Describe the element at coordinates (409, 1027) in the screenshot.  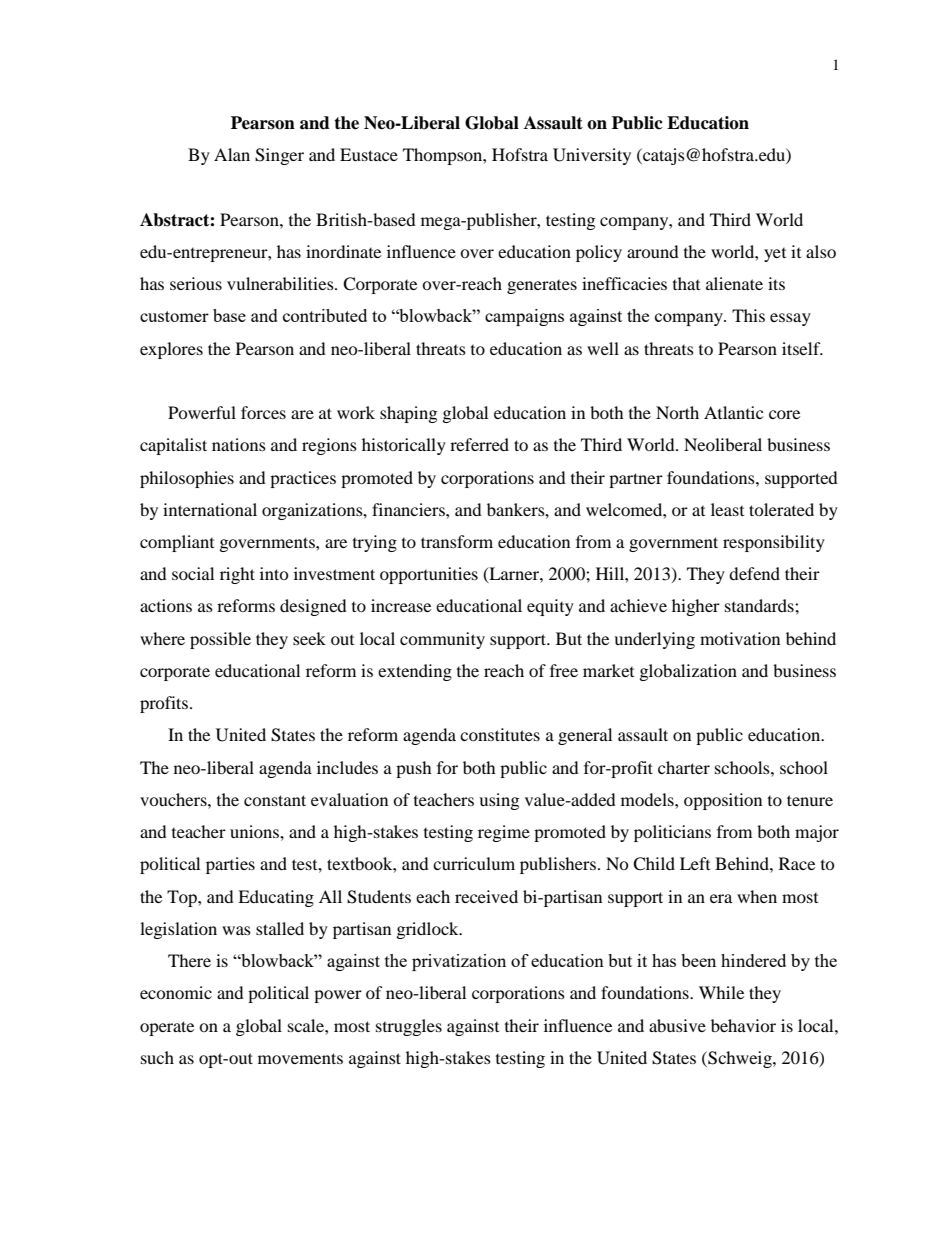
I see `struggles` at that location.
